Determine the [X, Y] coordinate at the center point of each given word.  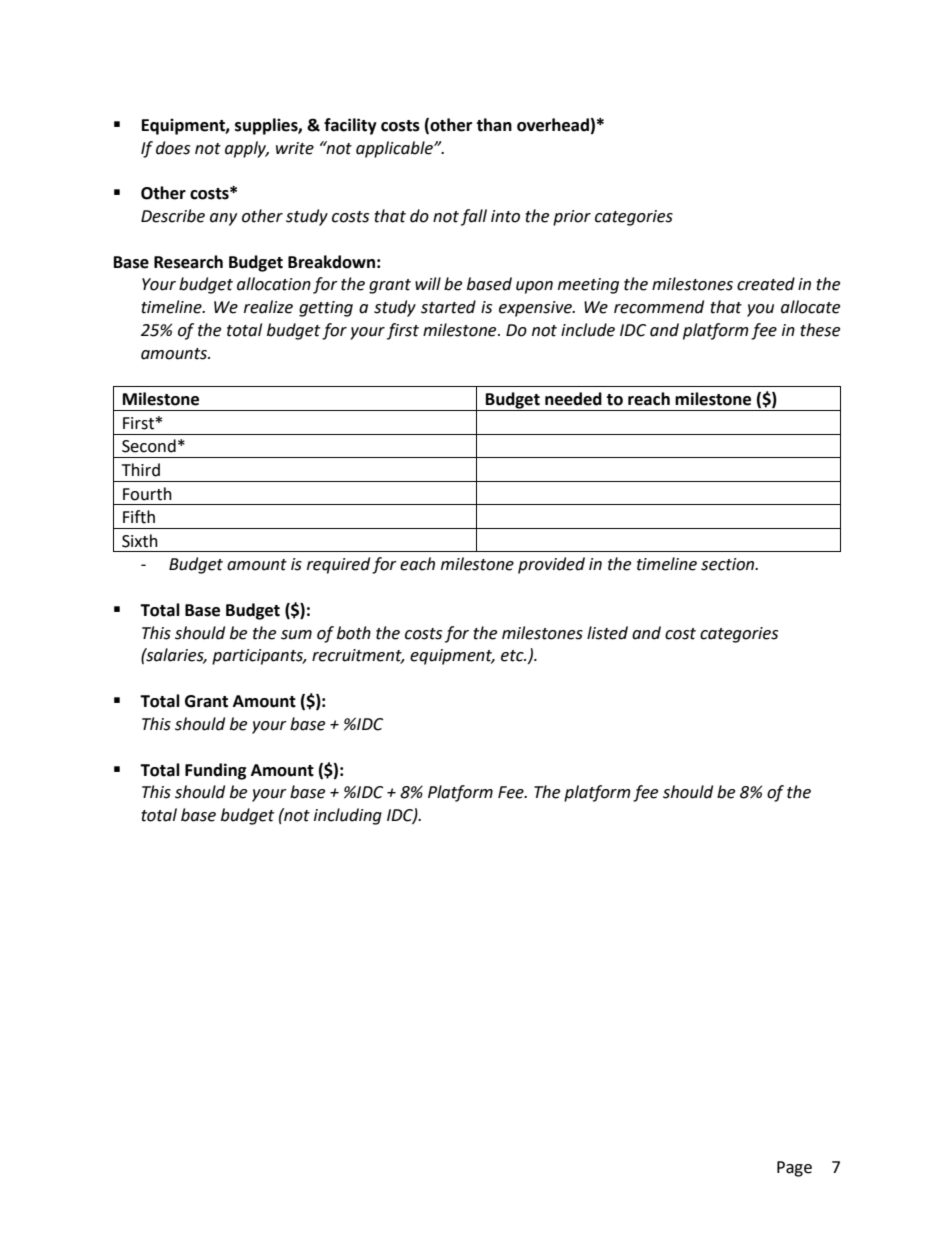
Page [794, 1169]
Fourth [147, 494]
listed [607, 633]
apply [247, 149]
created [766, 284]
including [348, 816]
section [729, 564]
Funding [216, 771]
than [494, 125]
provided [551, 565]
